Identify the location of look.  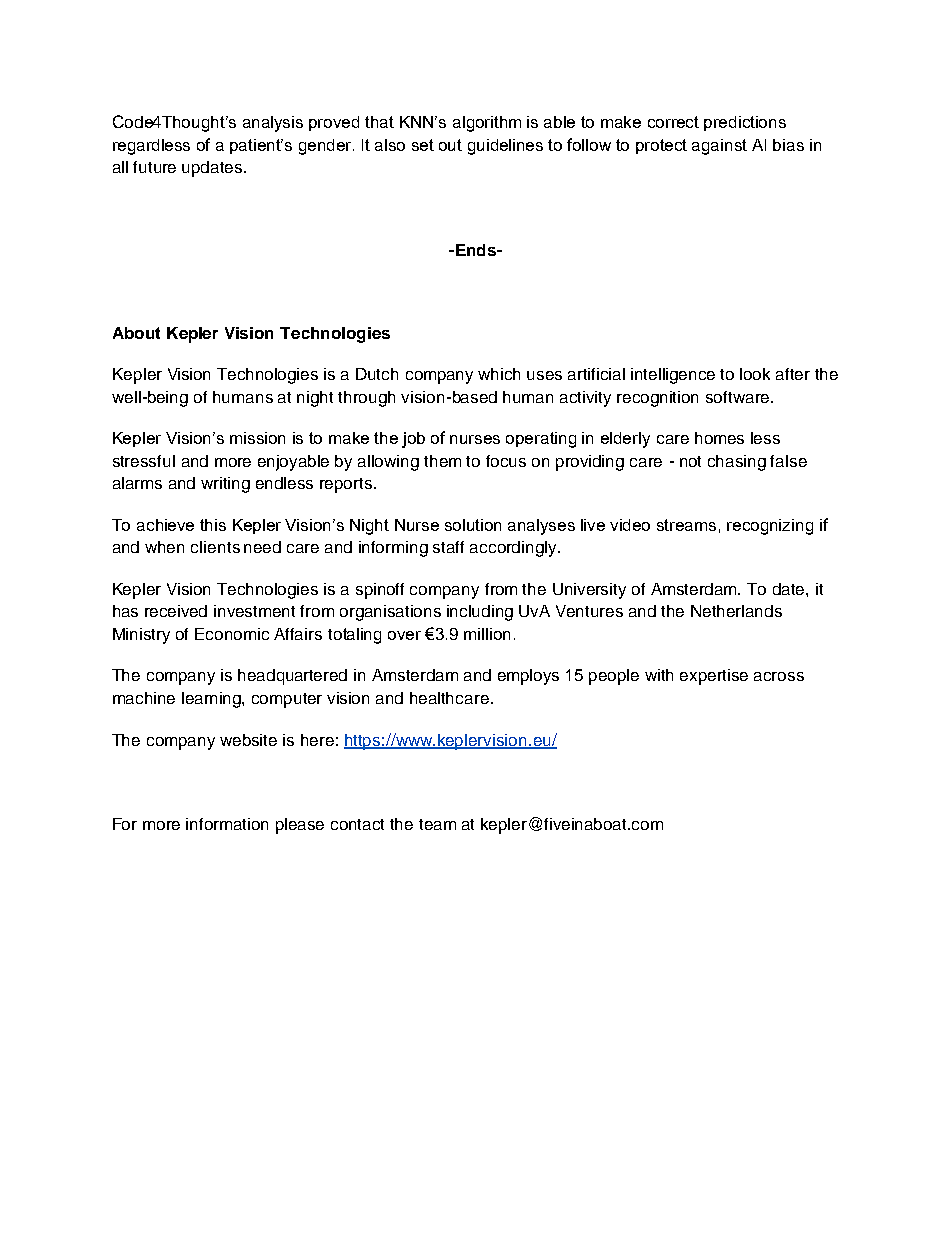
(755, 374).
